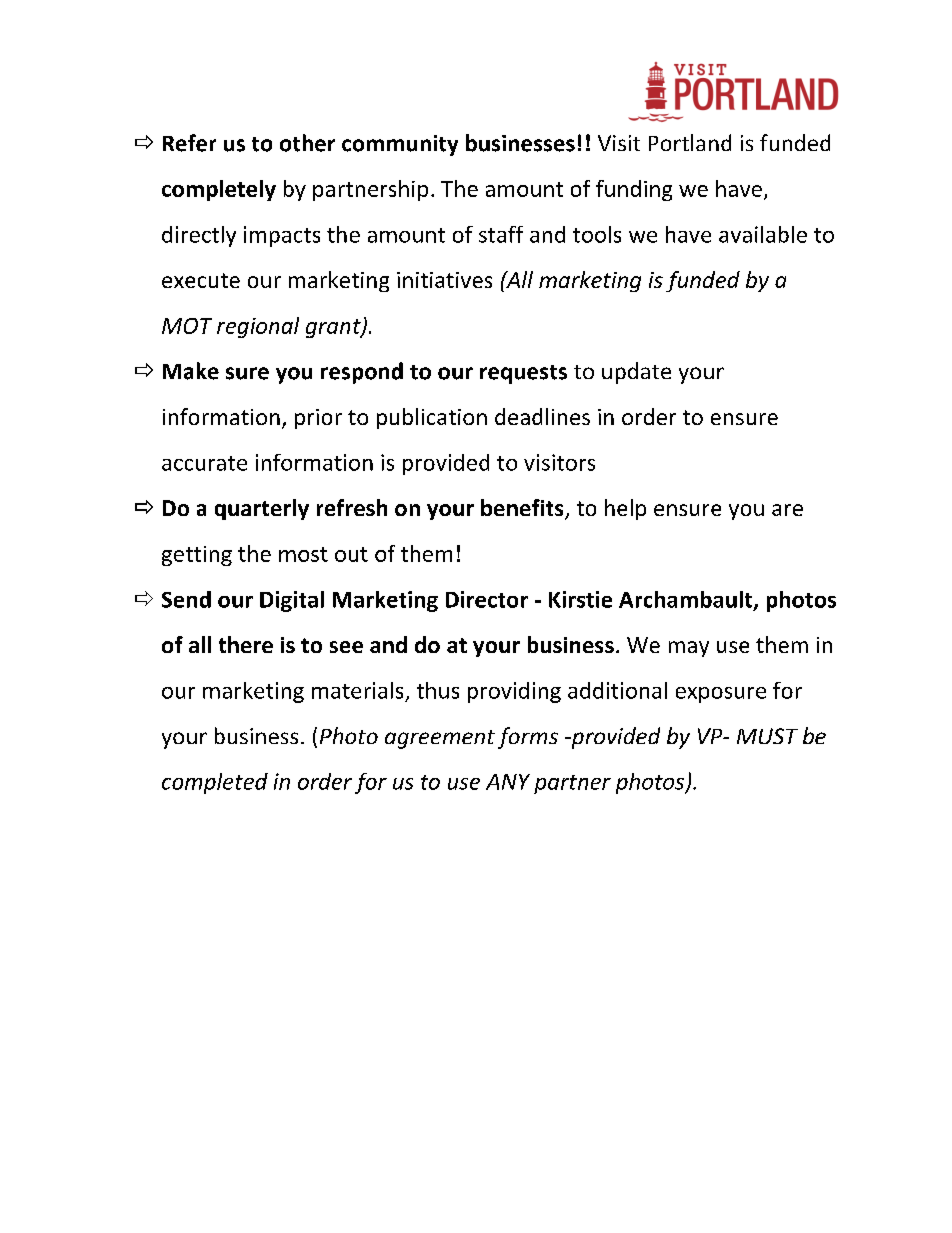  What do you see at coordinates (508, 782) in the screenshot?
I see `ANY` at bounding box center [508, 782].
